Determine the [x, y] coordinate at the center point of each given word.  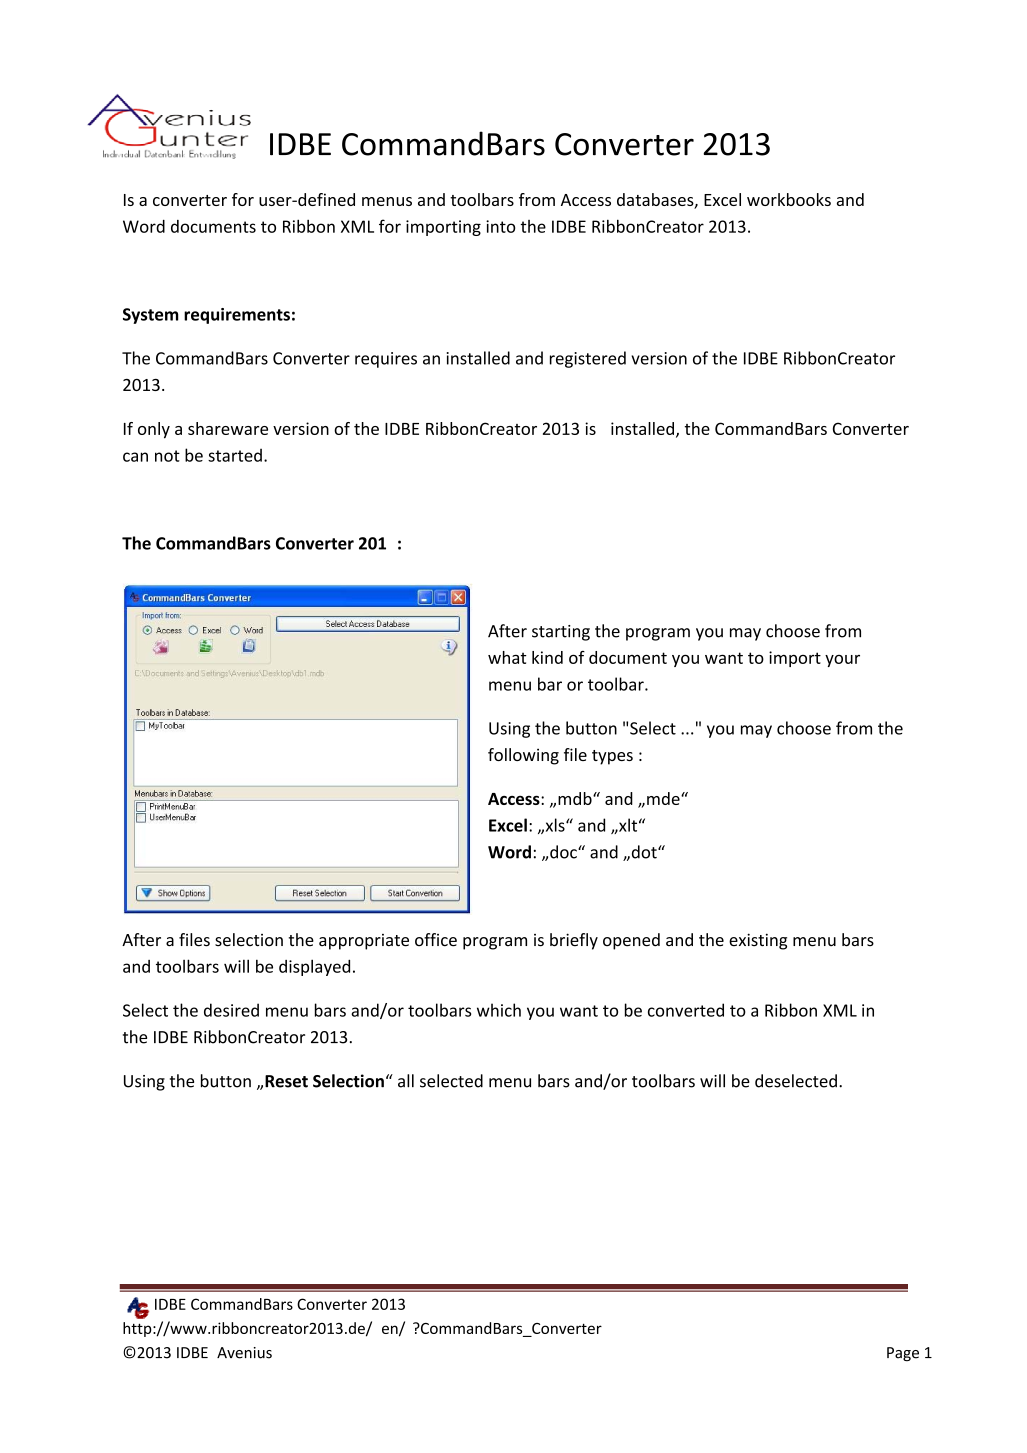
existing [758, 941]
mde [664, 798]
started [235, 455]
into [501, 226]
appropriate [364, 942]
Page [903, 1354]
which [499, 1010]
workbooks [789, 199]
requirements [237, 316]
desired [231, 1010]
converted [686, 1010]
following [523, 756]
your [842, 661]
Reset [286, 1081]
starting [561, 633]
